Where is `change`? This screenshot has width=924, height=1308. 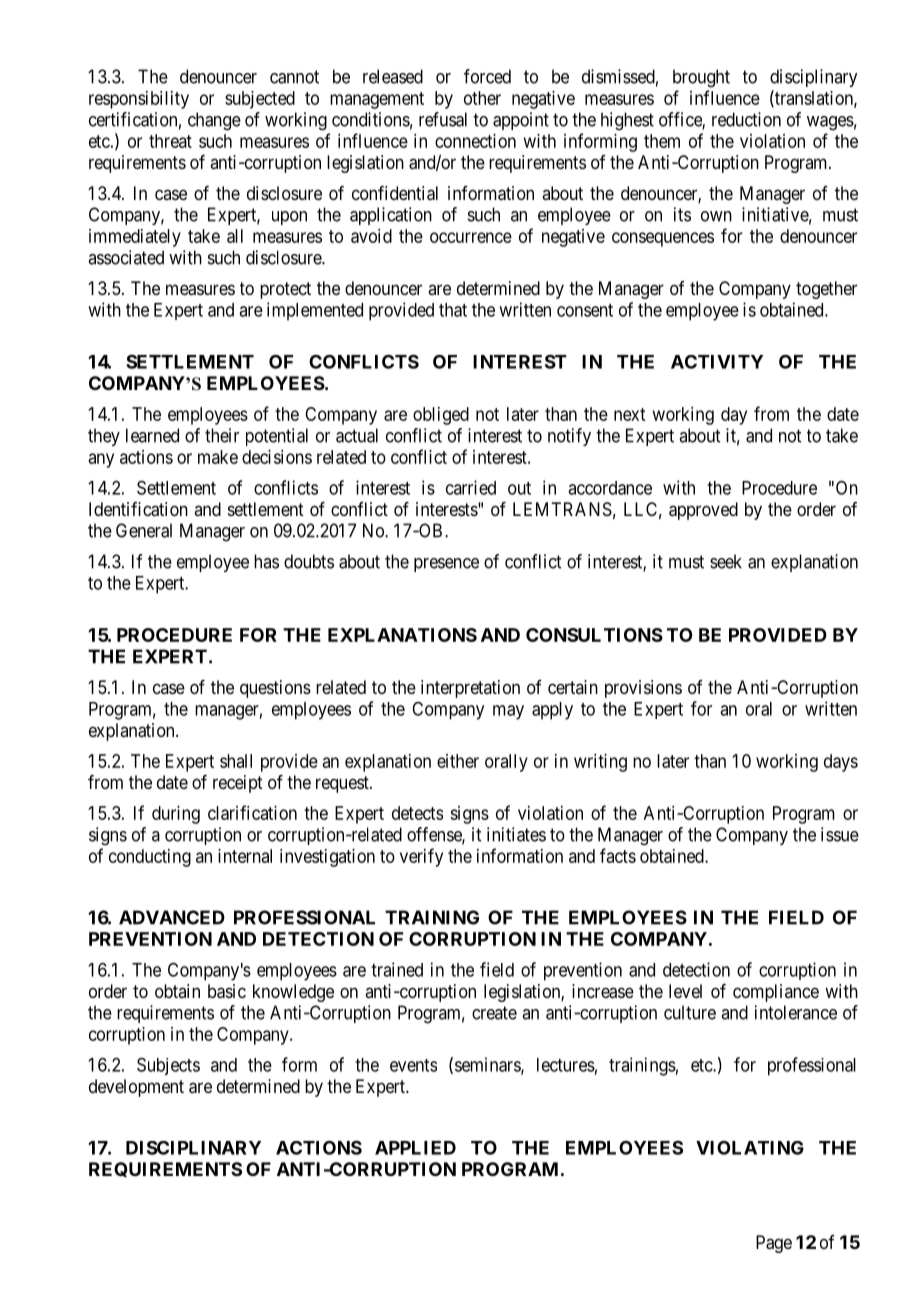
change is located at coordinates (214, 121).
